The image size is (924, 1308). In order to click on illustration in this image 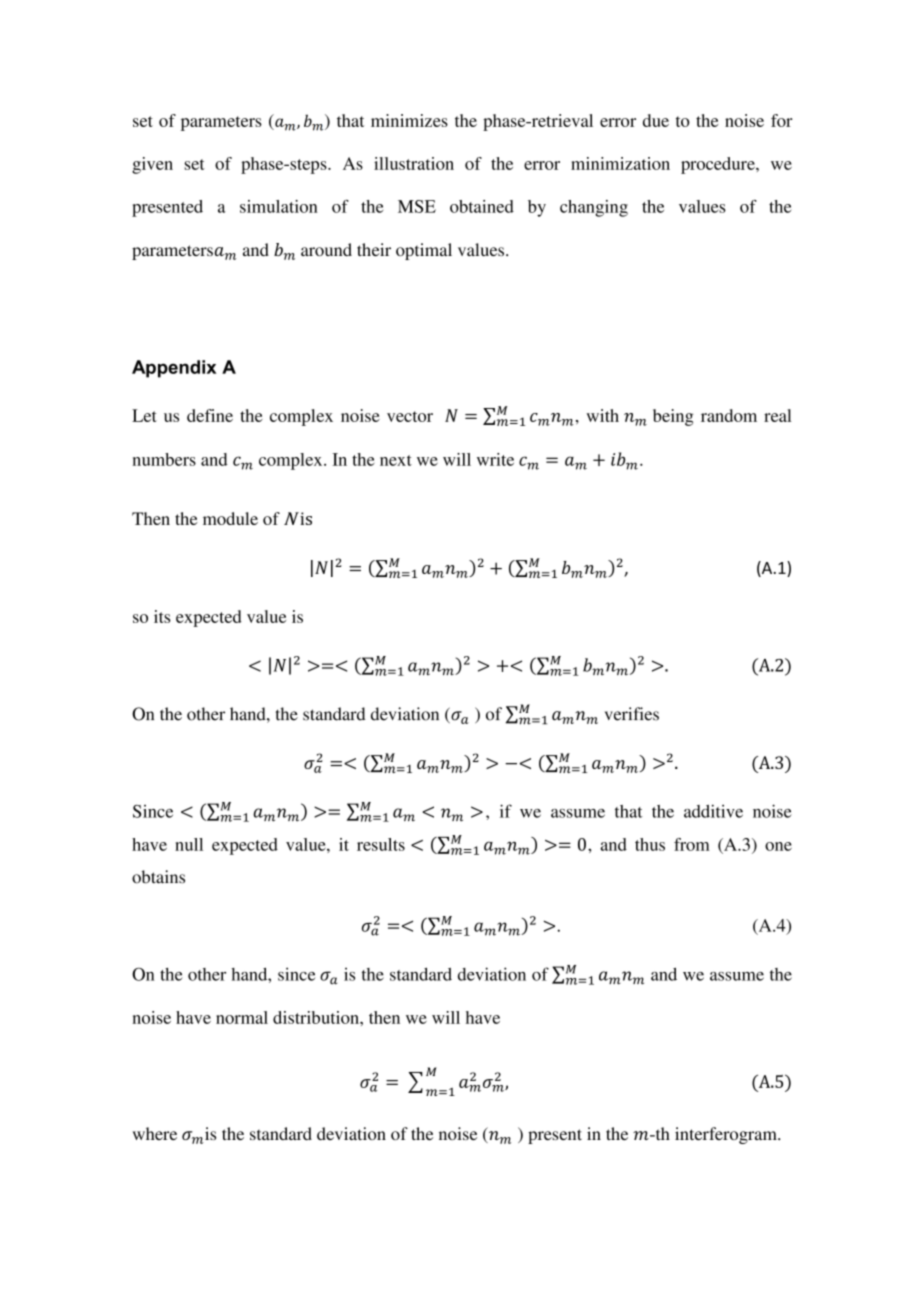, I will do `click(414, 163)`.
